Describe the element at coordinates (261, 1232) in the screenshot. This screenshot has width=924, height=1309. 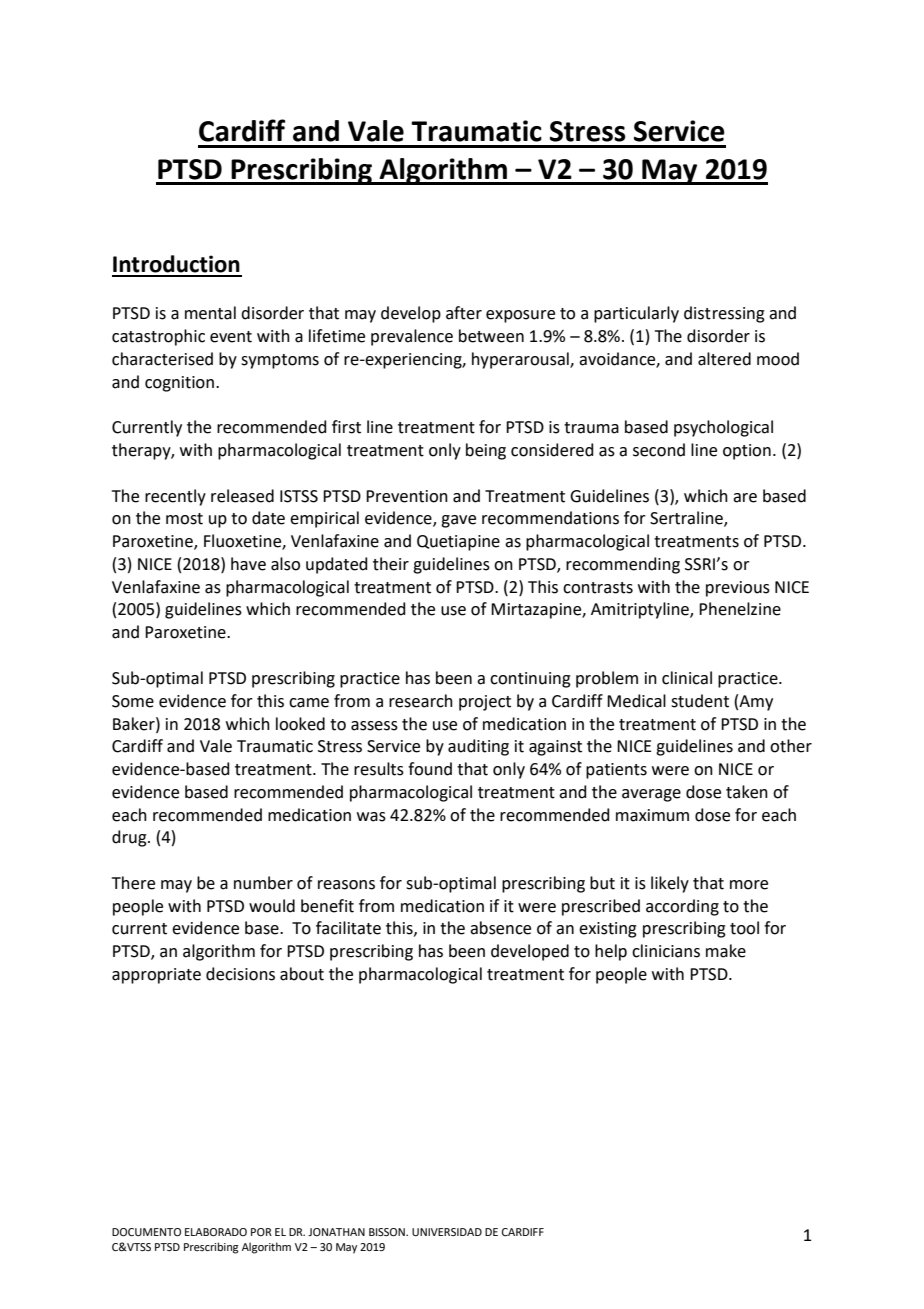
I see `POR` at that location.
